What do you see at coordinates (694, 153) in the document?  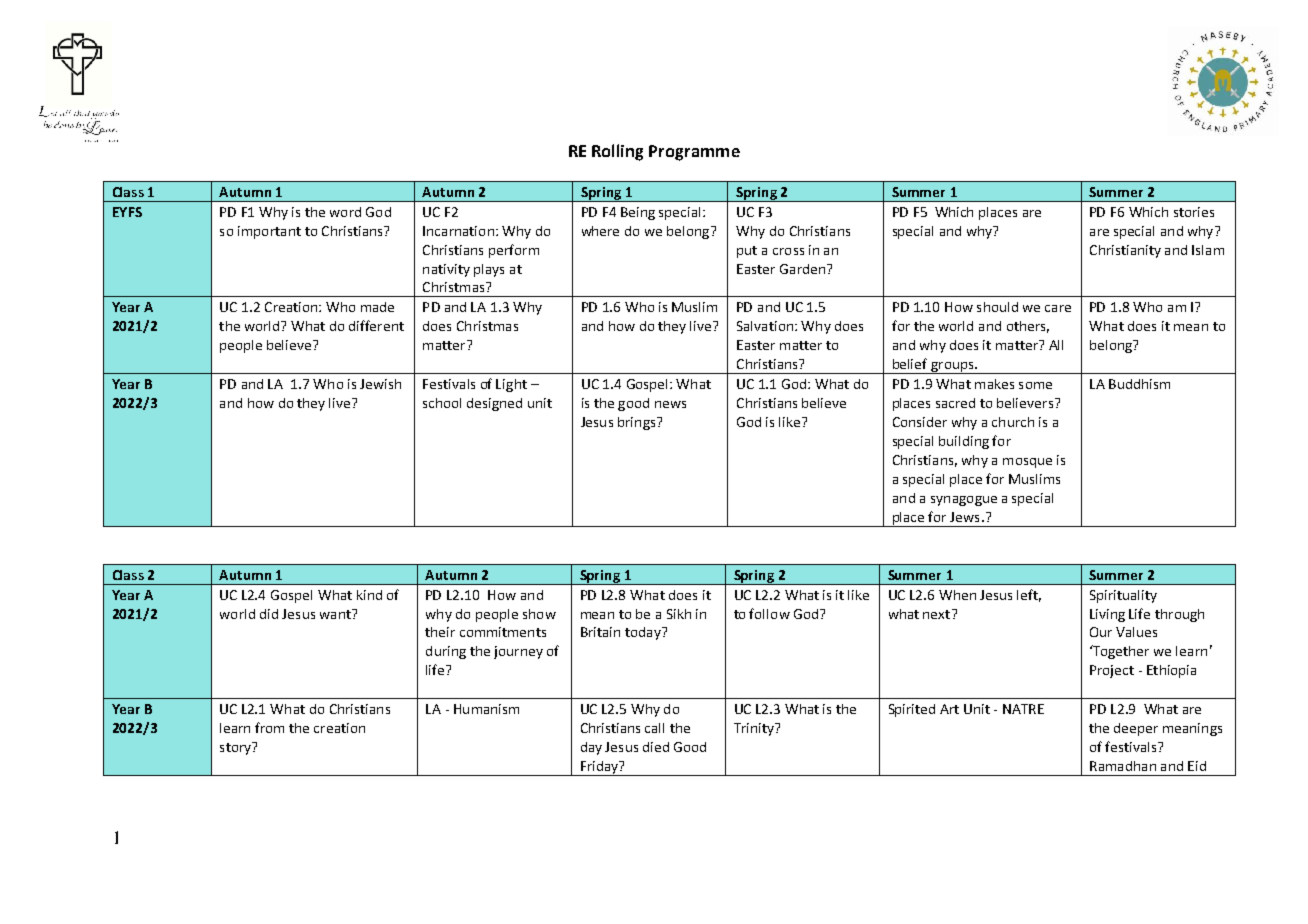 I see `Programme` at bounding box center [694, 153].
